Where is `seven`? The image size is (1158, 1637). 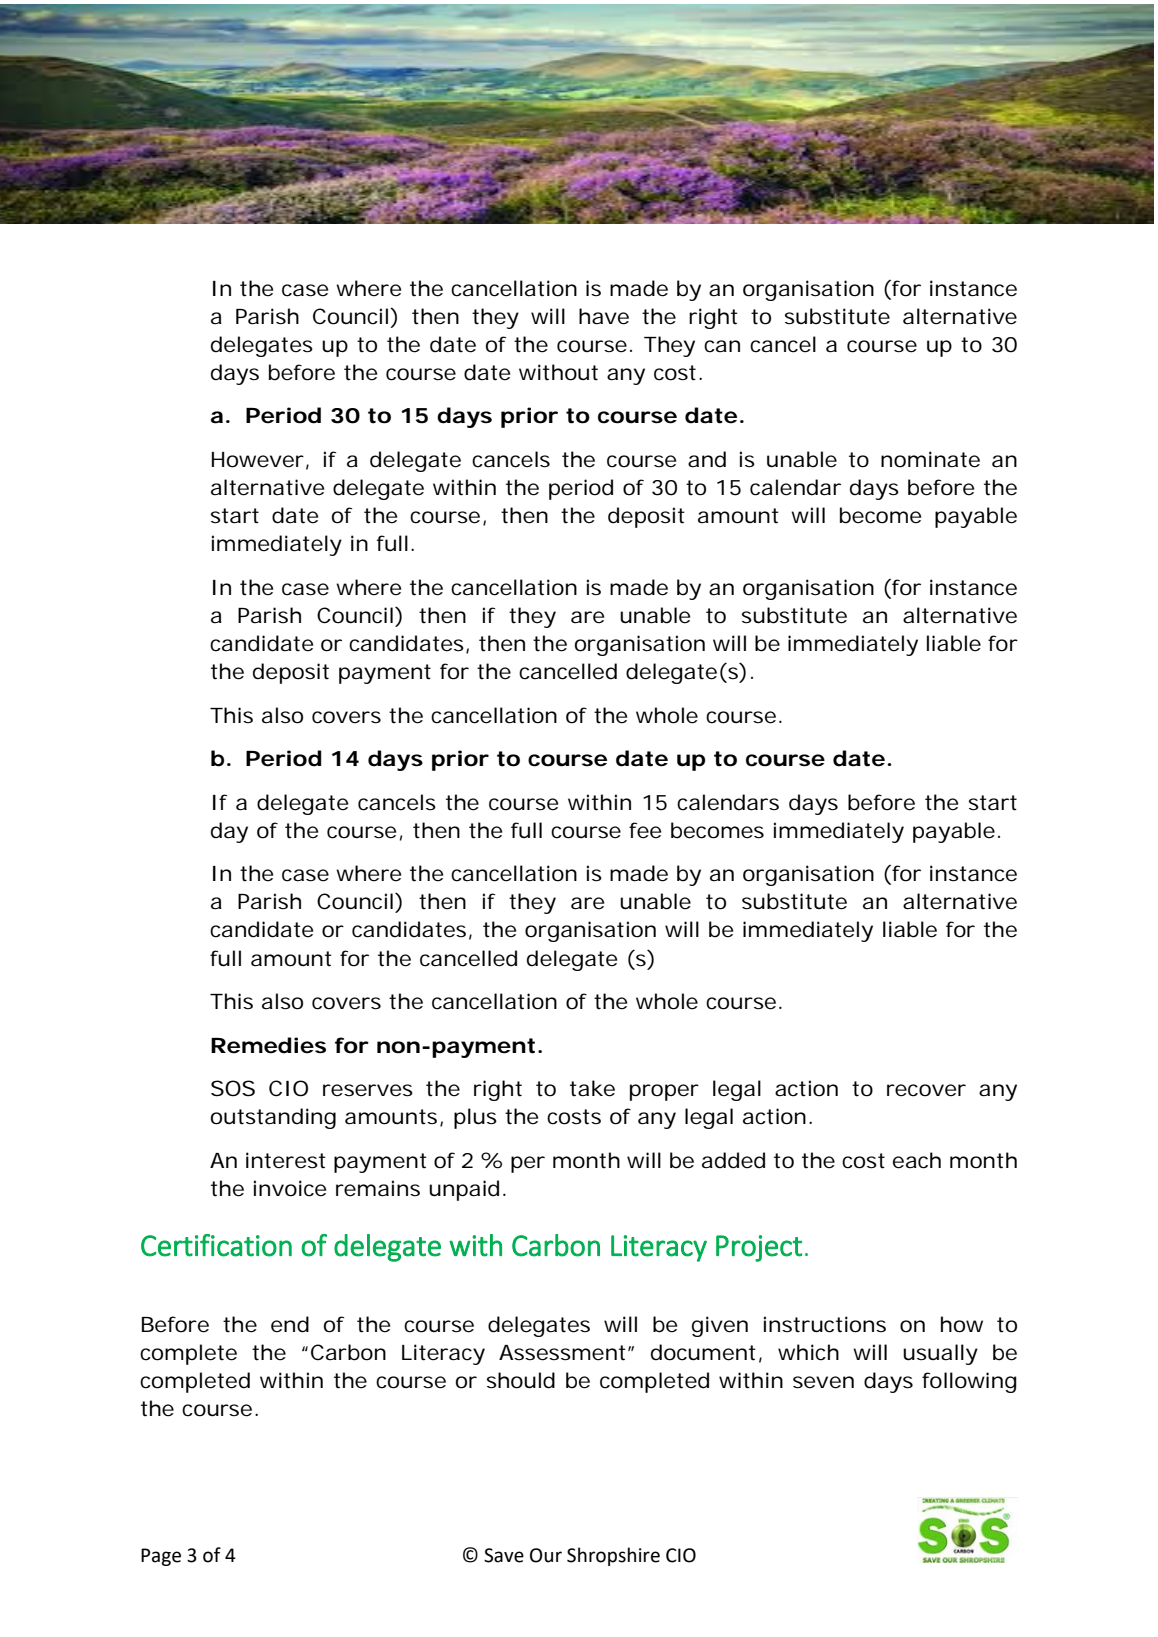
seven is located at coordinates (823, 1382).
